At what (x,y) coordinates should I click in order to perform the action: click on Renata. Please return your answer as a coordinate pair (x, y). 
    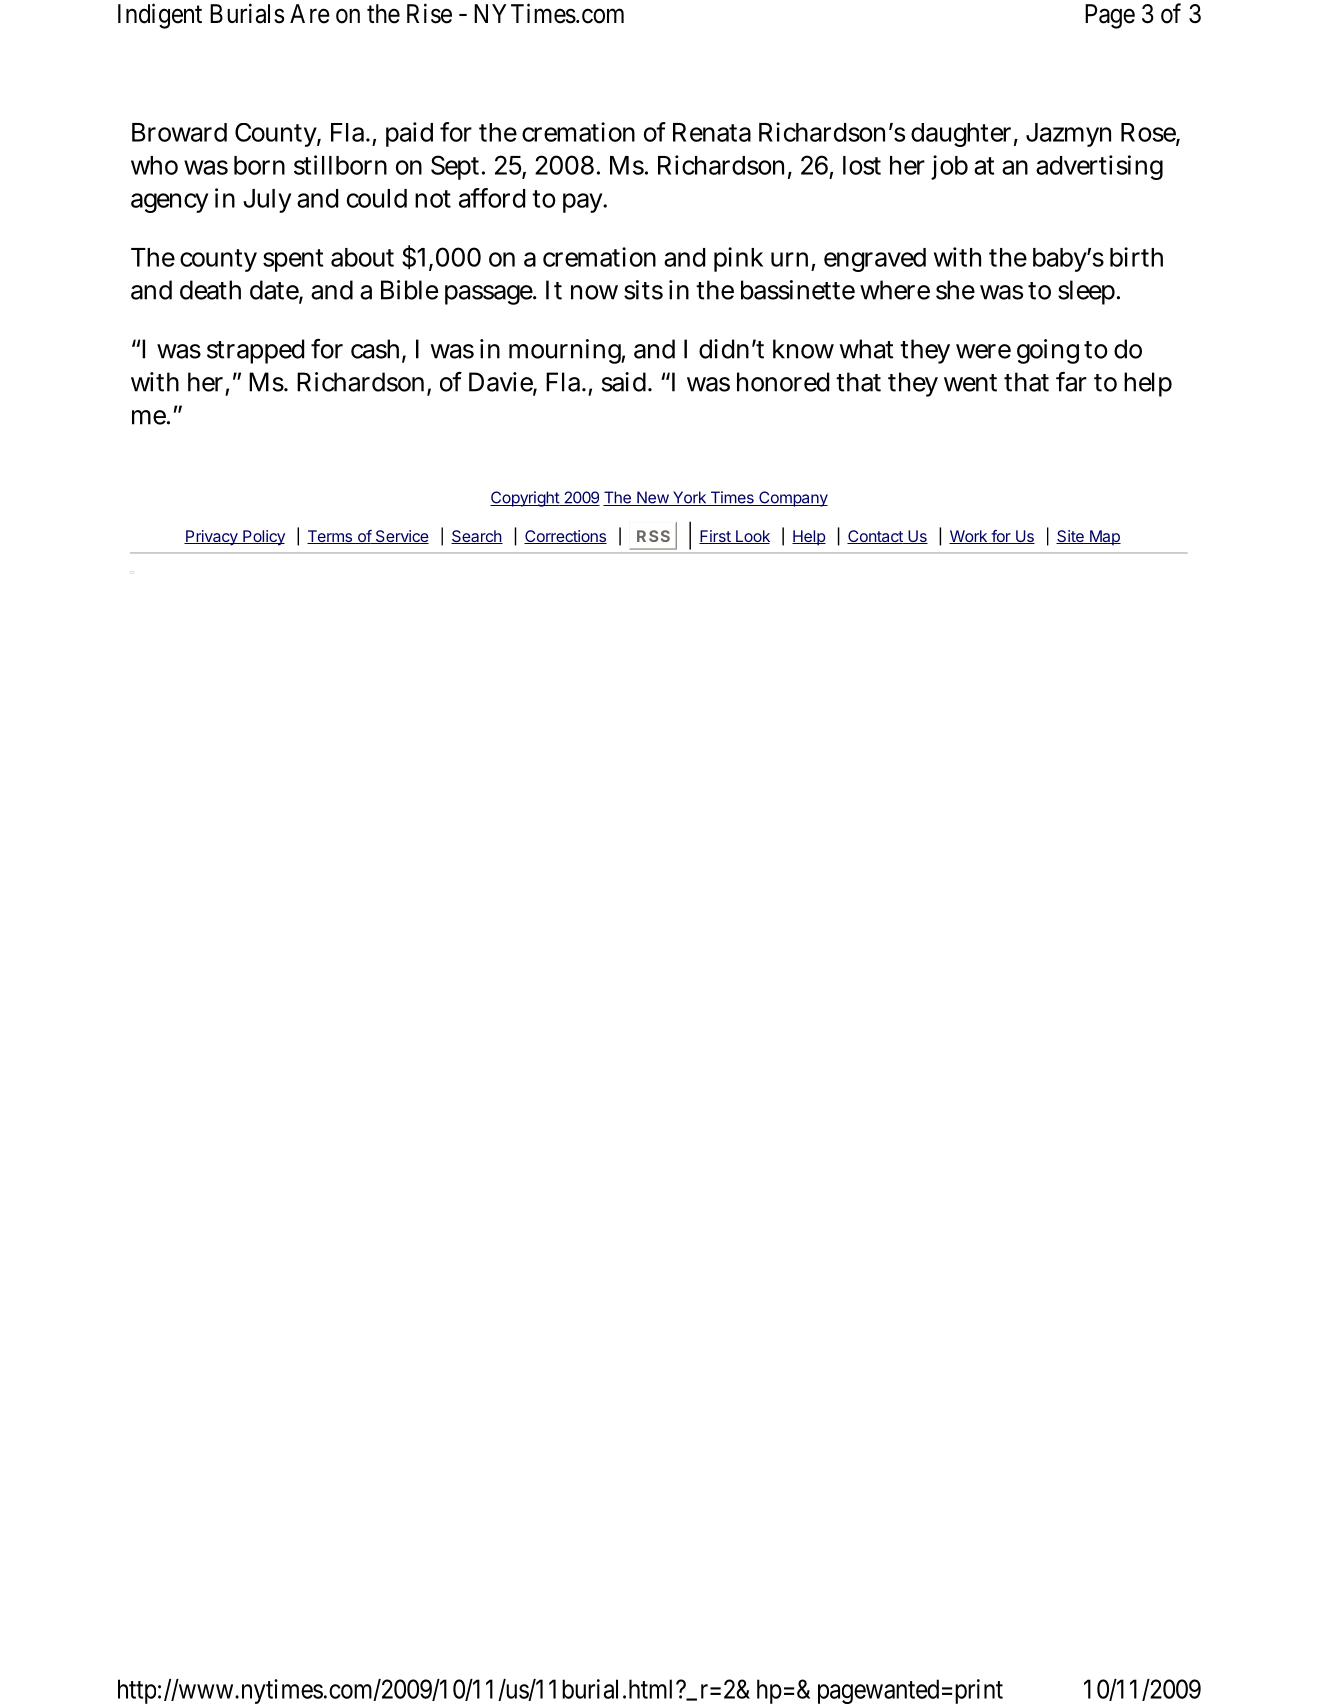
    Looking at the image, I should click on (712, 132).
